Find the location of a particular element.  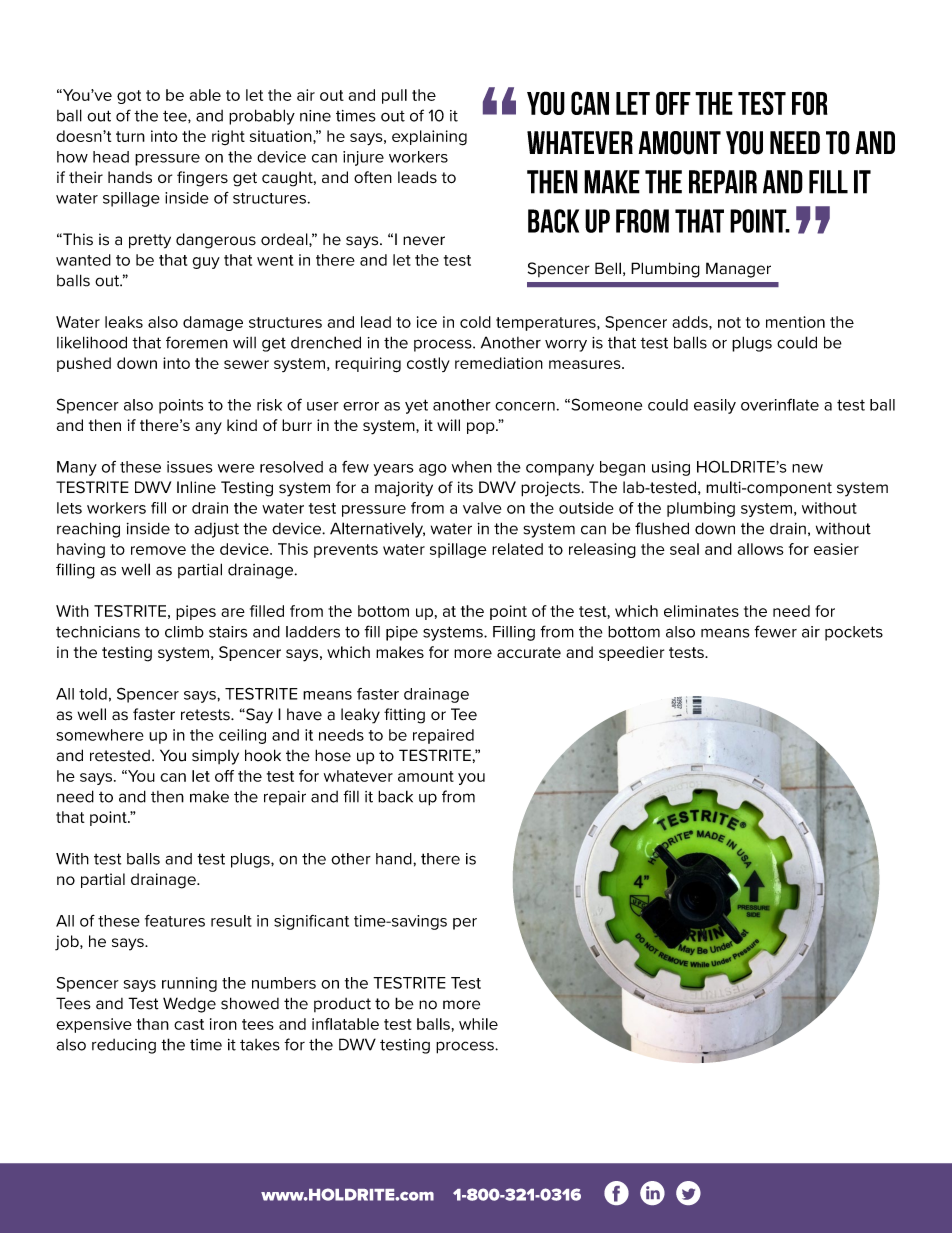

Manager is located at coordinates (738, 270).
